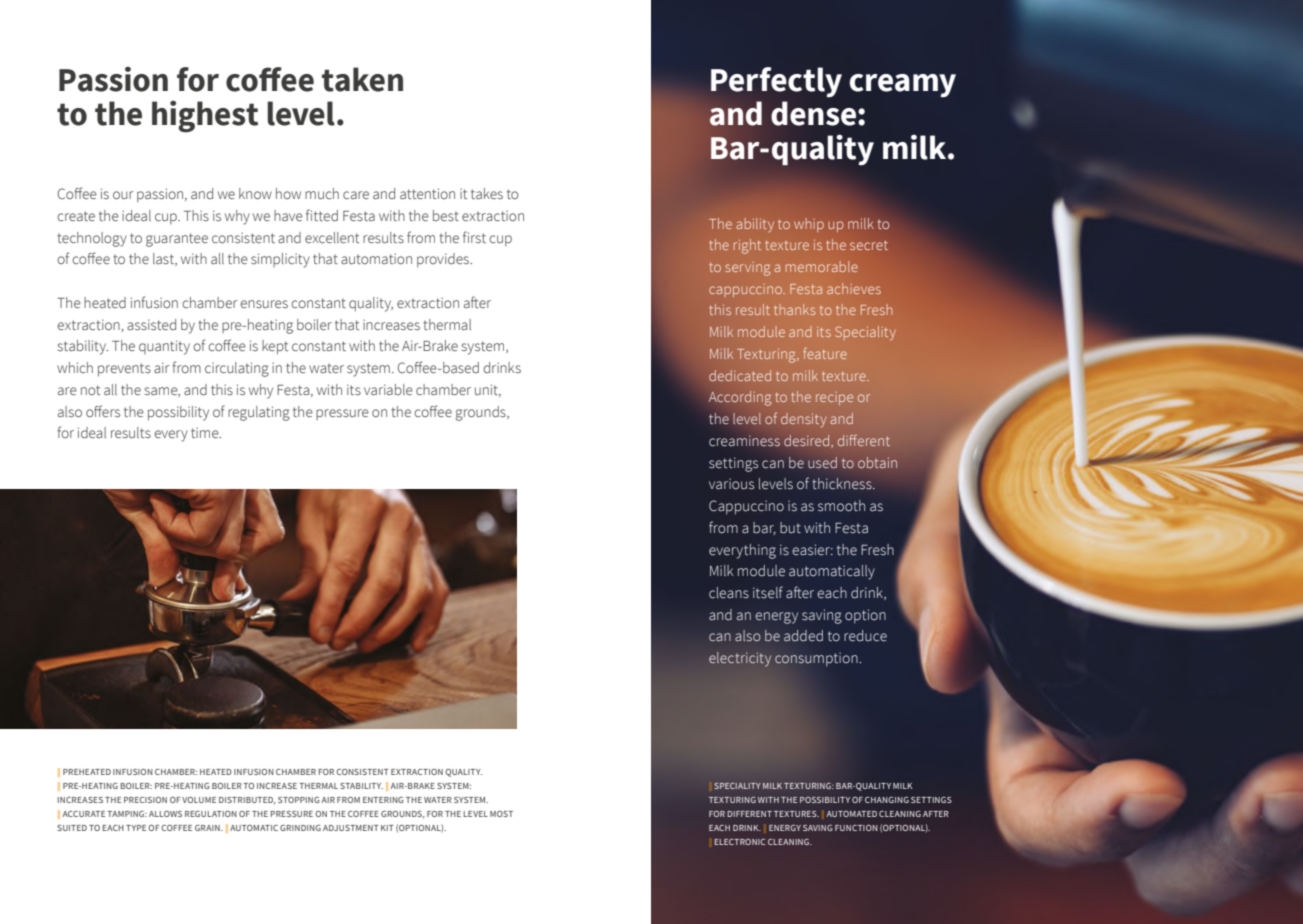  I want to click on guarantee, so click(177, 240).
